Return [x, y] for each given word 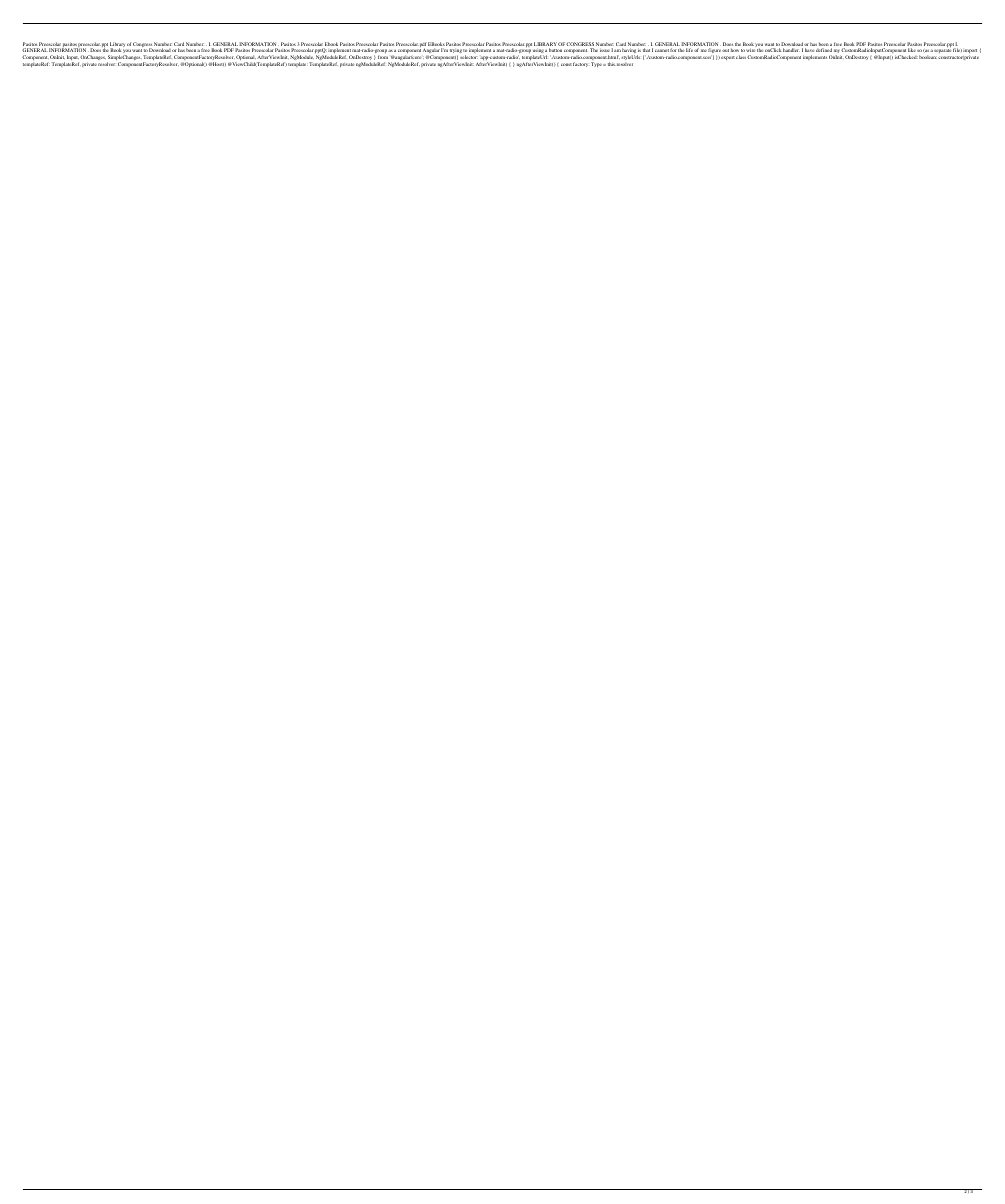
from [383, 57]
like [911, 50]
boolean [928, 57]
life [689, 50]
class [741, 57]
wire [751, 51]
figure [714, 52]
